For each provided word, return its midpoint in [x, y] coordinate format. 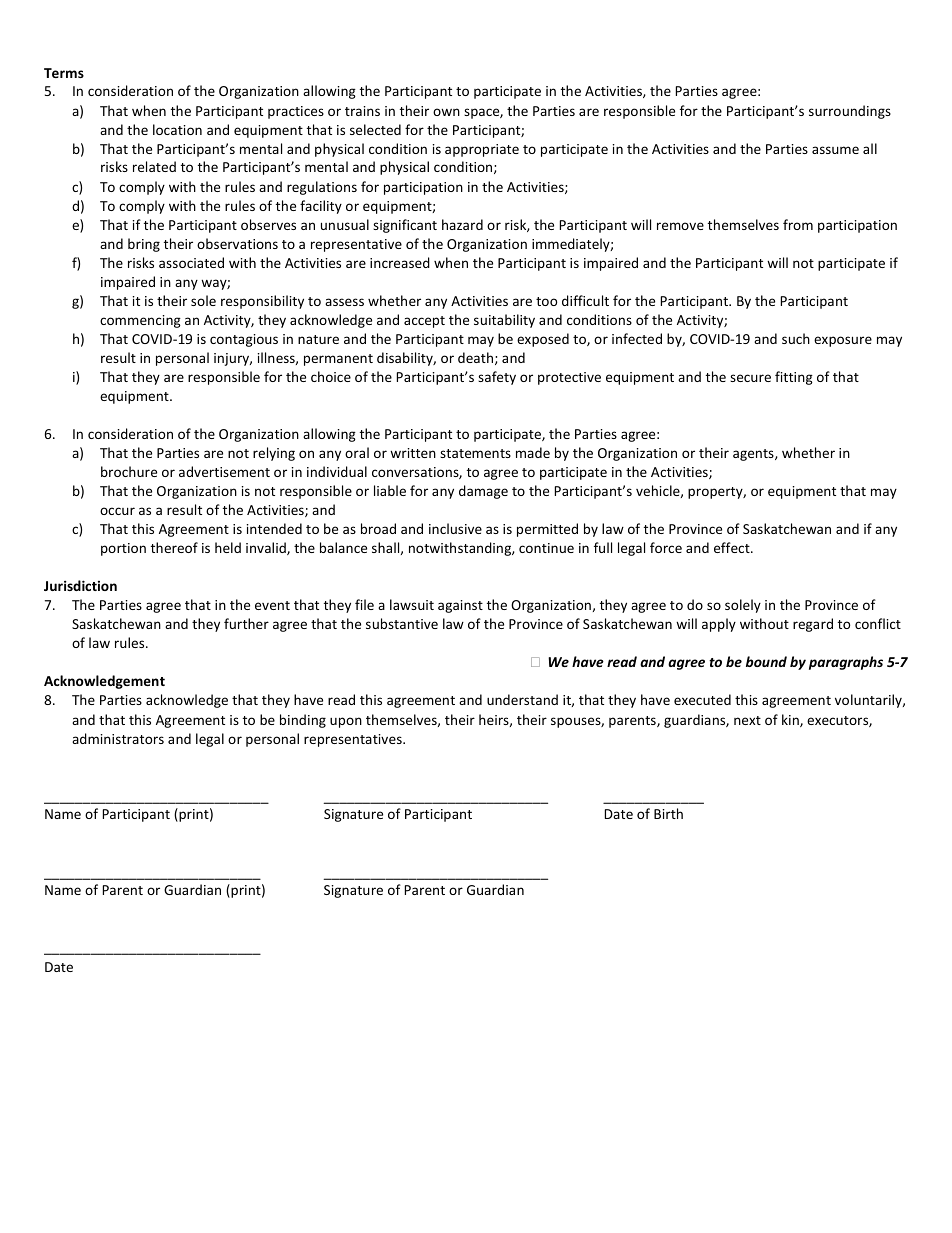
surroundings [850, 112]
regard [813, 625]
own [446, 112]
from [798, 224]
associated [191, 262]
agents [754, 455]
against [460, 606]
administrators [118, 738]
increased [400, 262]
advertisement [224, 471]
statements [475, 453]
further [246, 623]
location [177, 129]
